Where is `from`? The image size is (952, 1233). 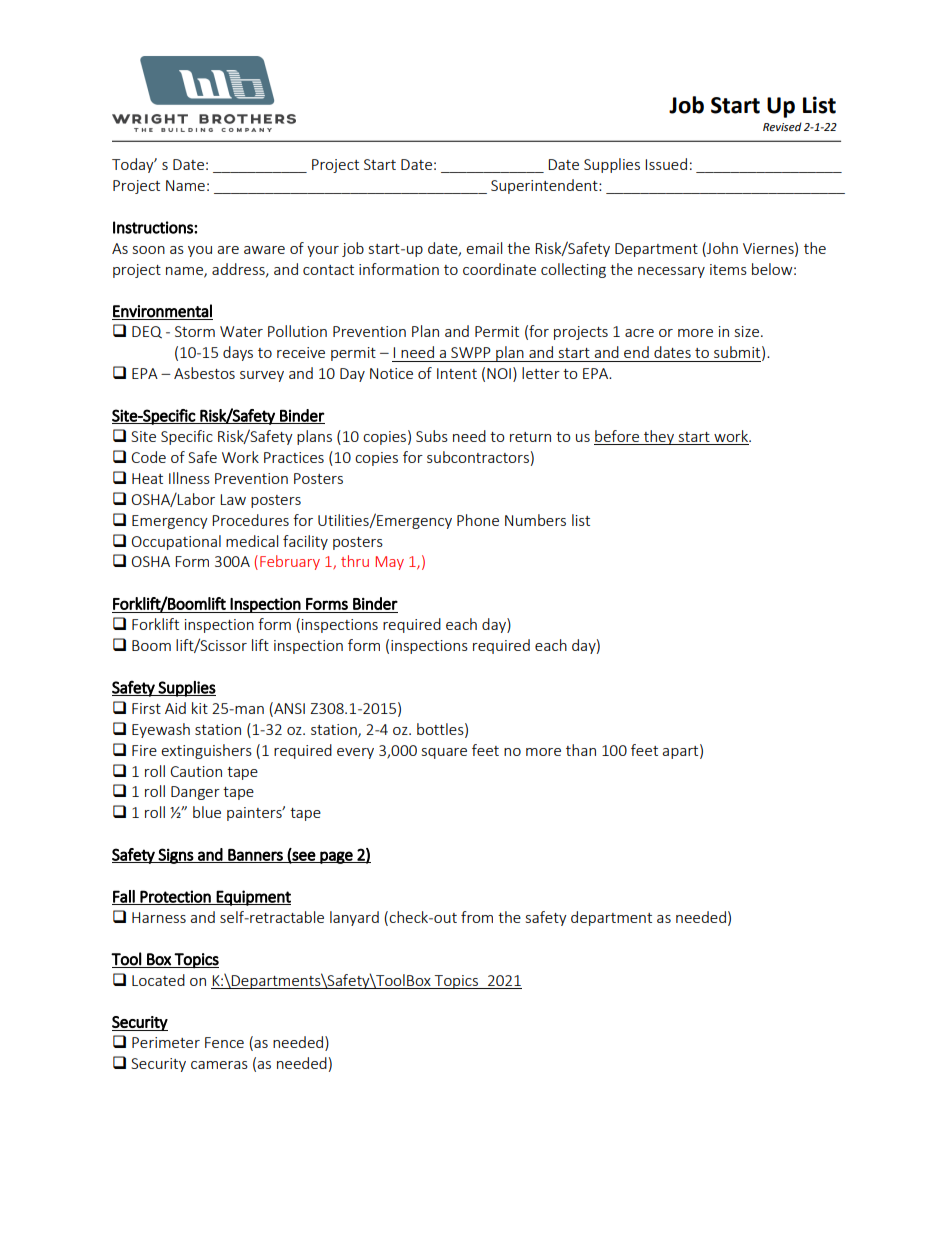
from is located at coordinates (477, 917).
